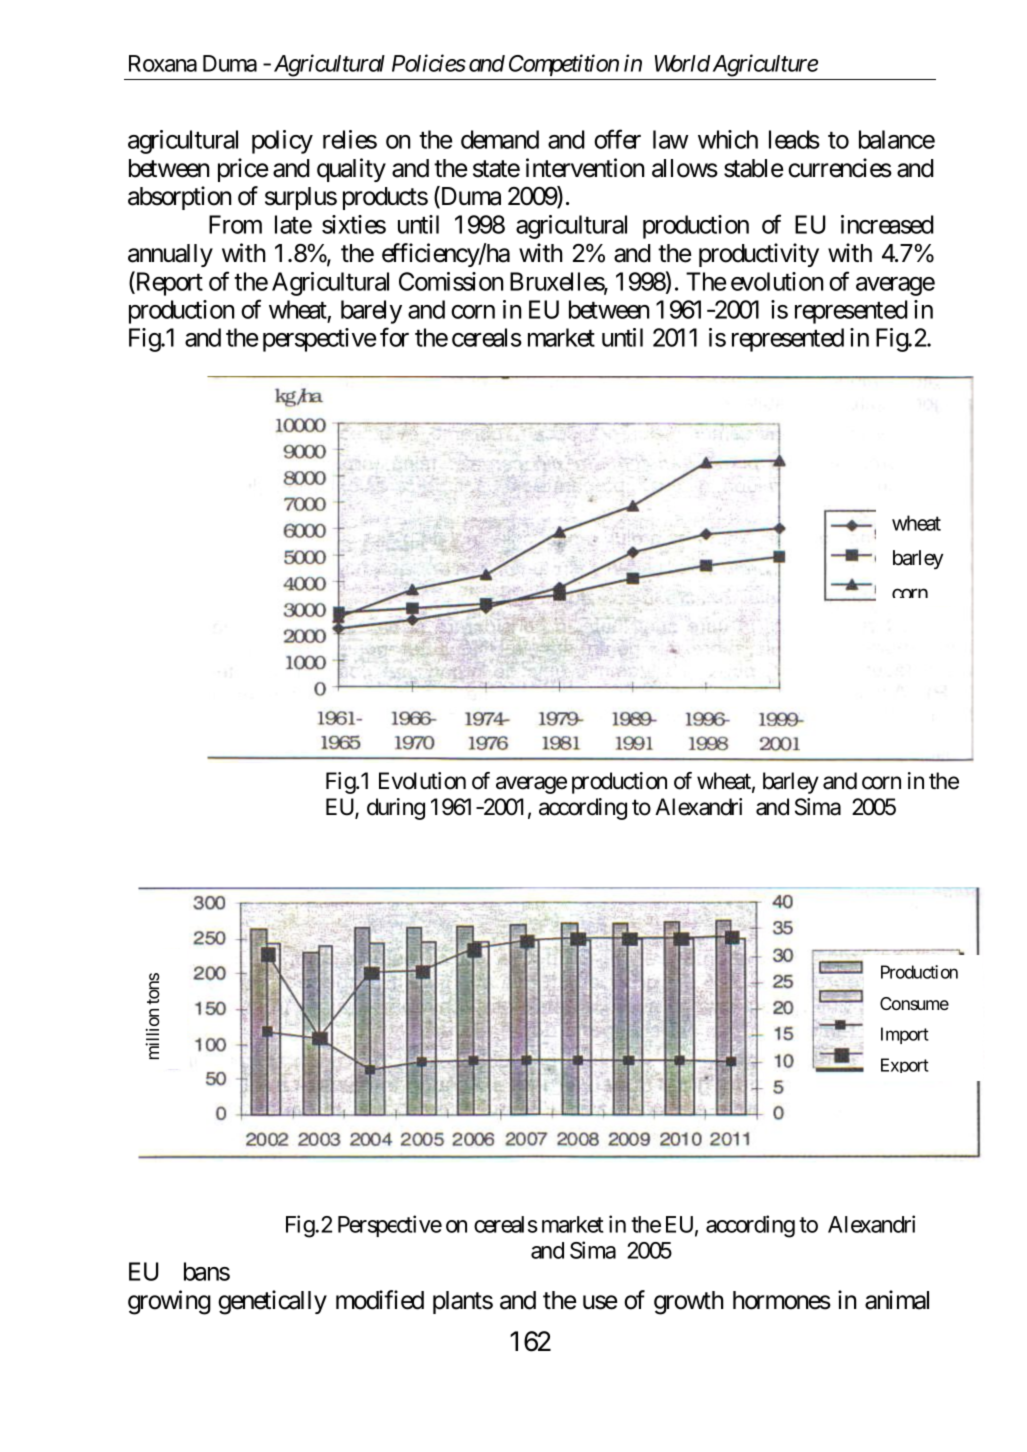  Describe the element at coordinates (585, 168) in the document. I see `intervention` at that location.
